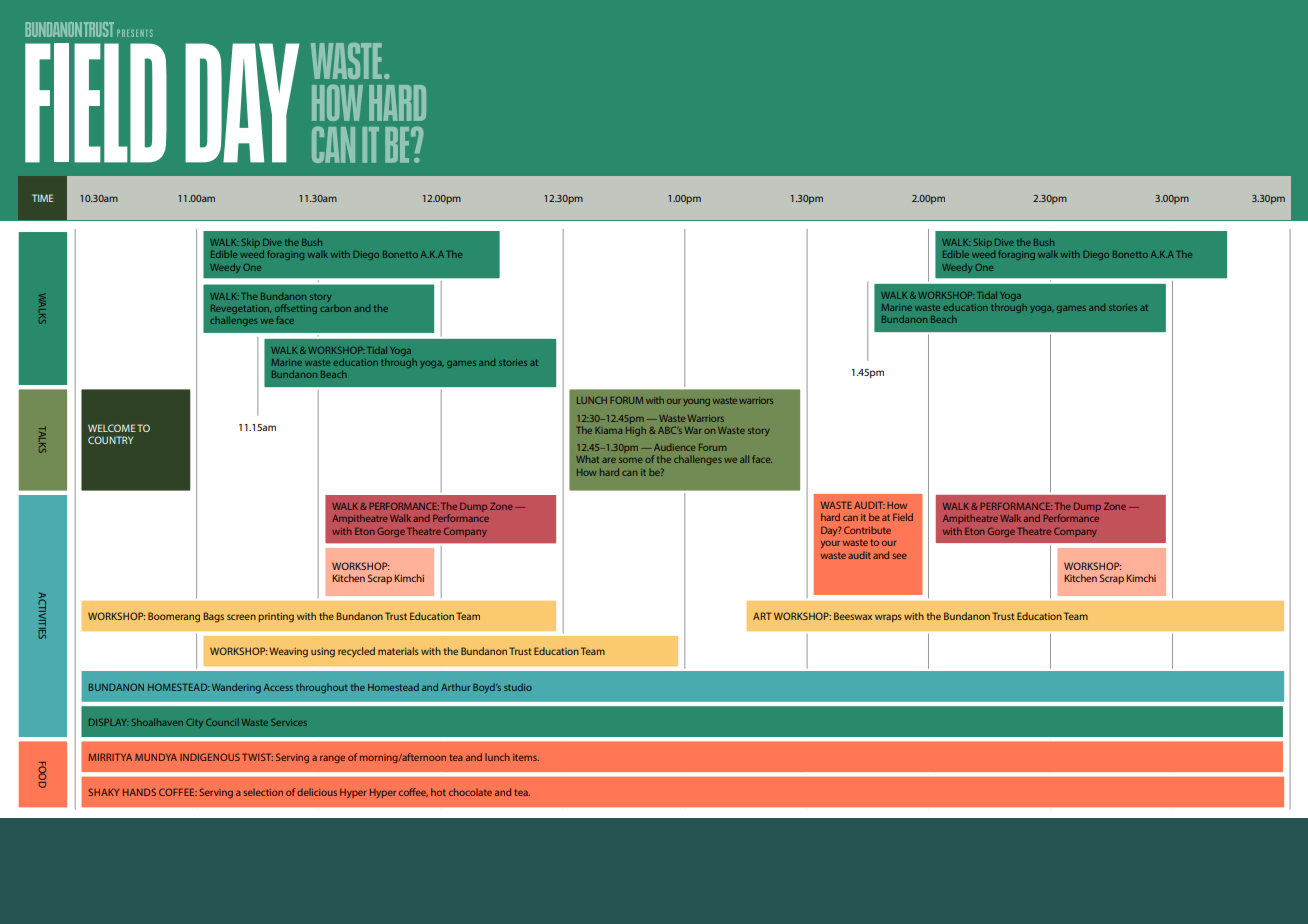  What do you see at coordinates (43, 198) in the screenshot?
I see `TIME` at bounding box center [43, 198].
